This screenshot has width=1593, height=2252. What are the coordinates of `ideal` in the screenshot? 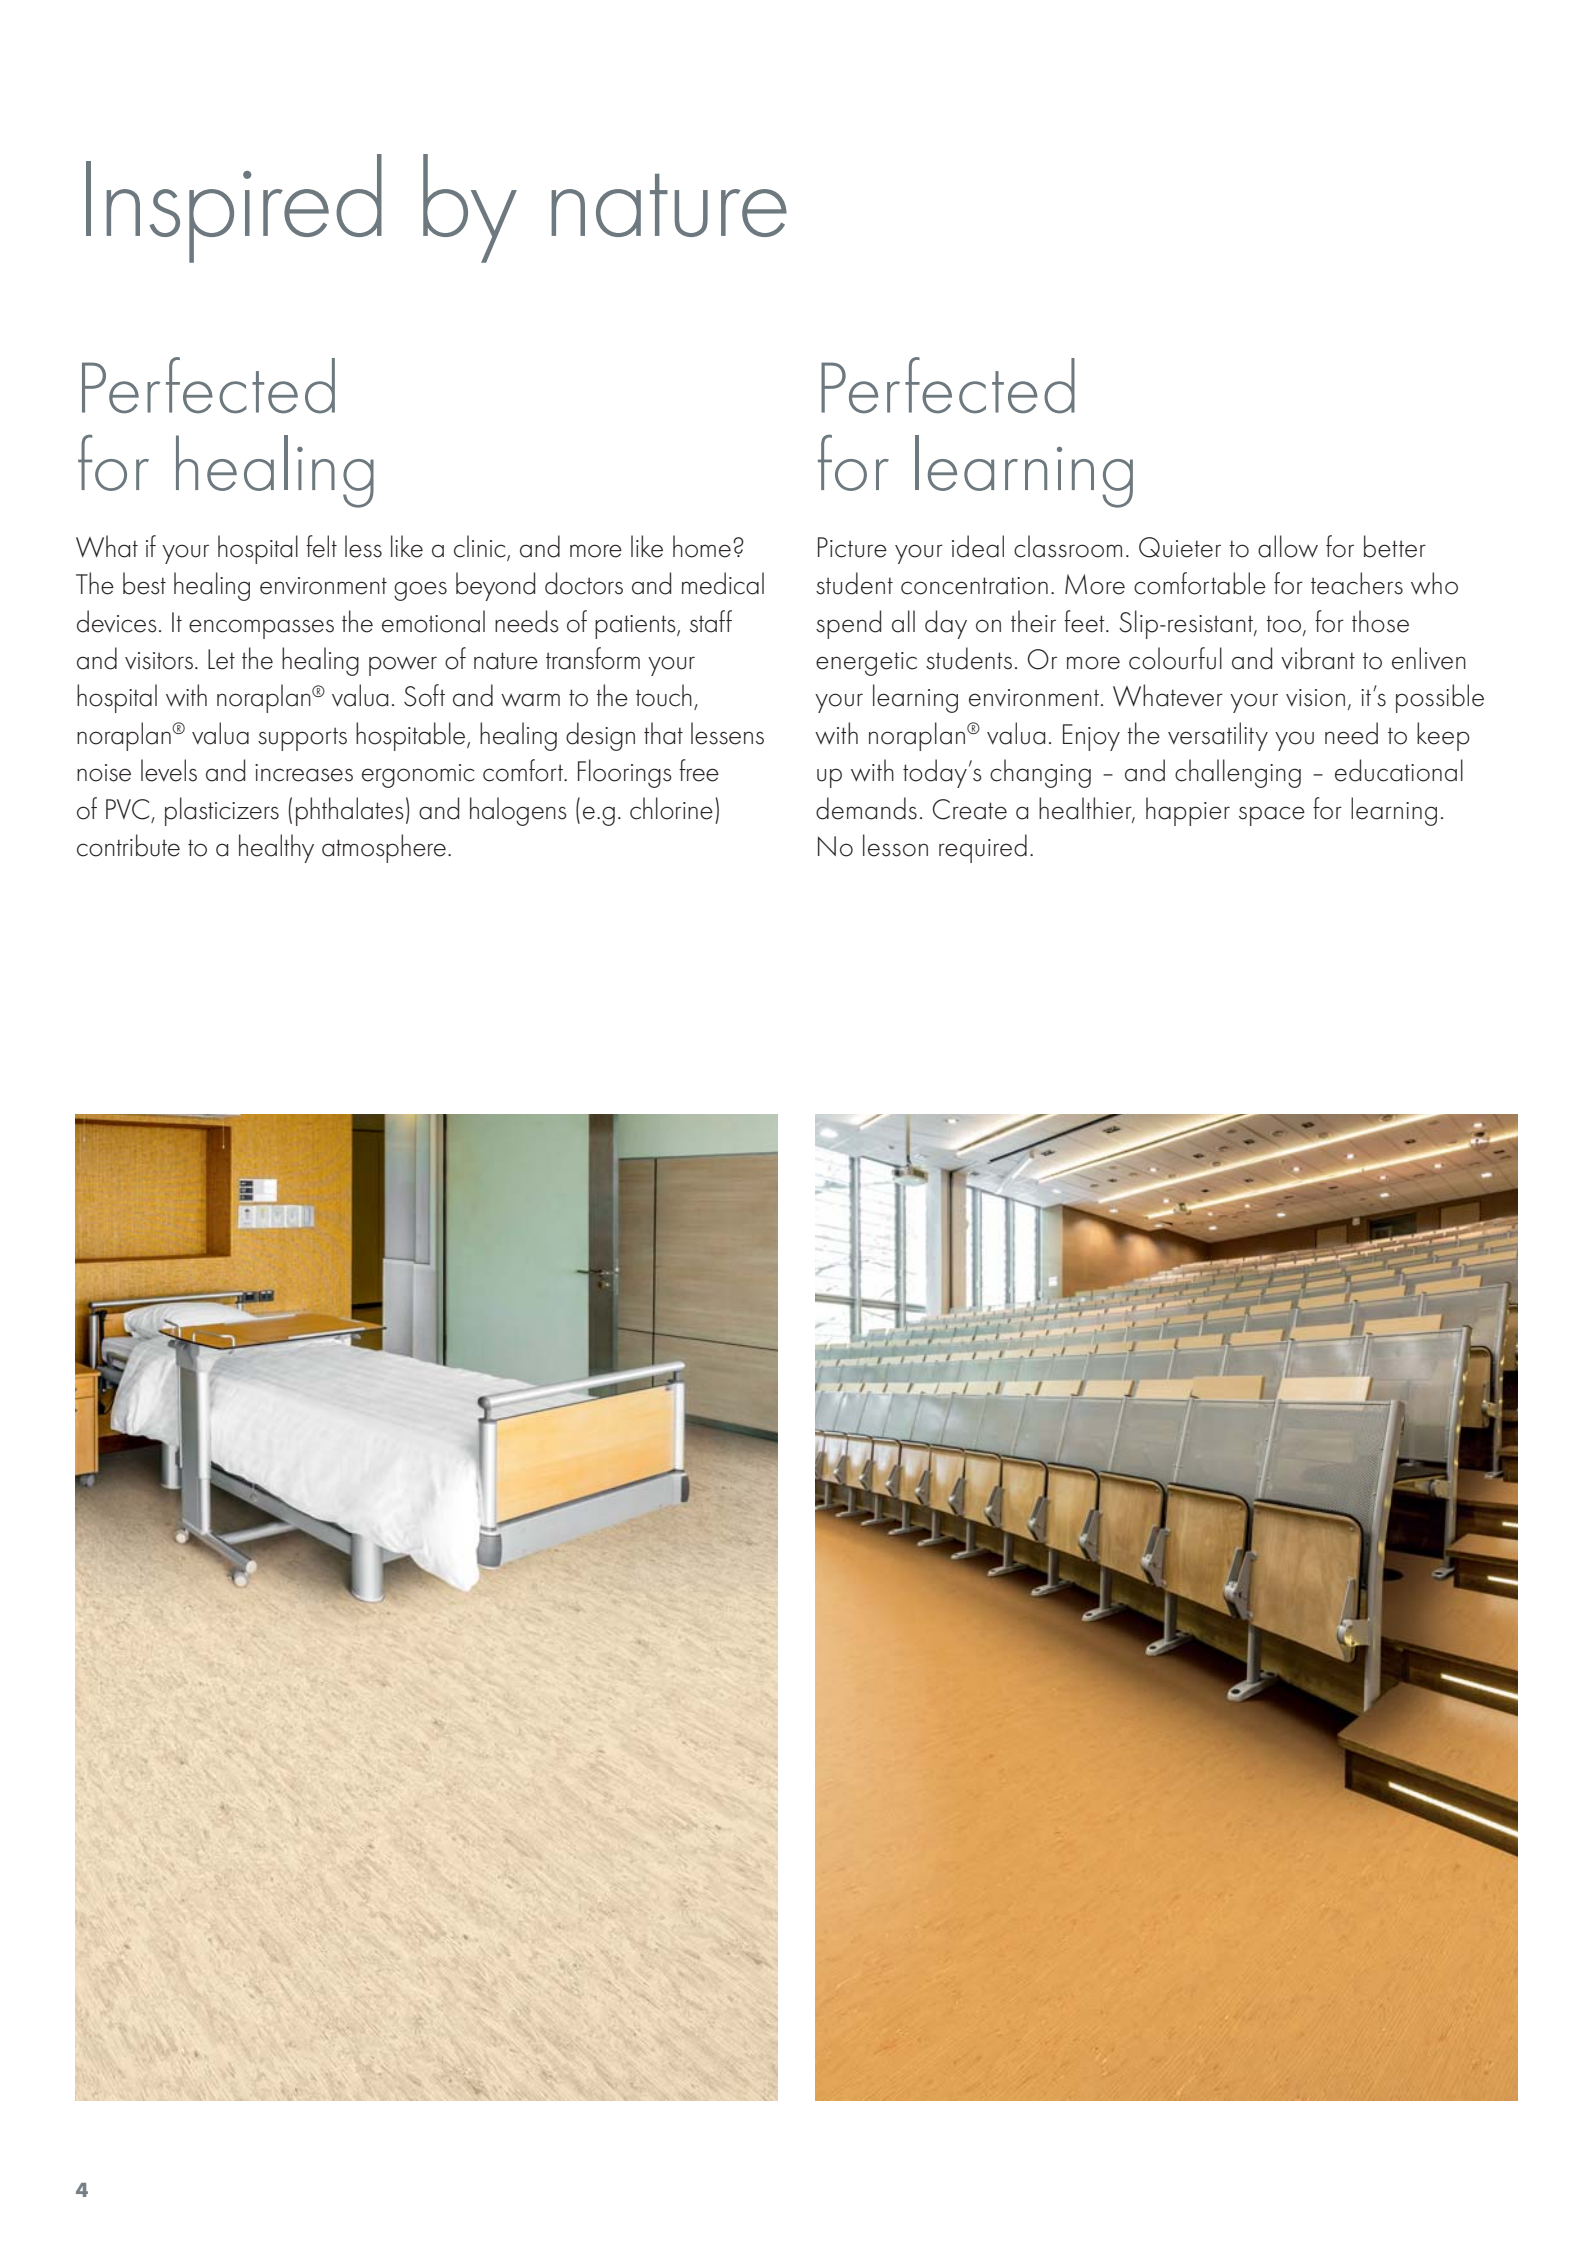 It's located at (978, 546).
